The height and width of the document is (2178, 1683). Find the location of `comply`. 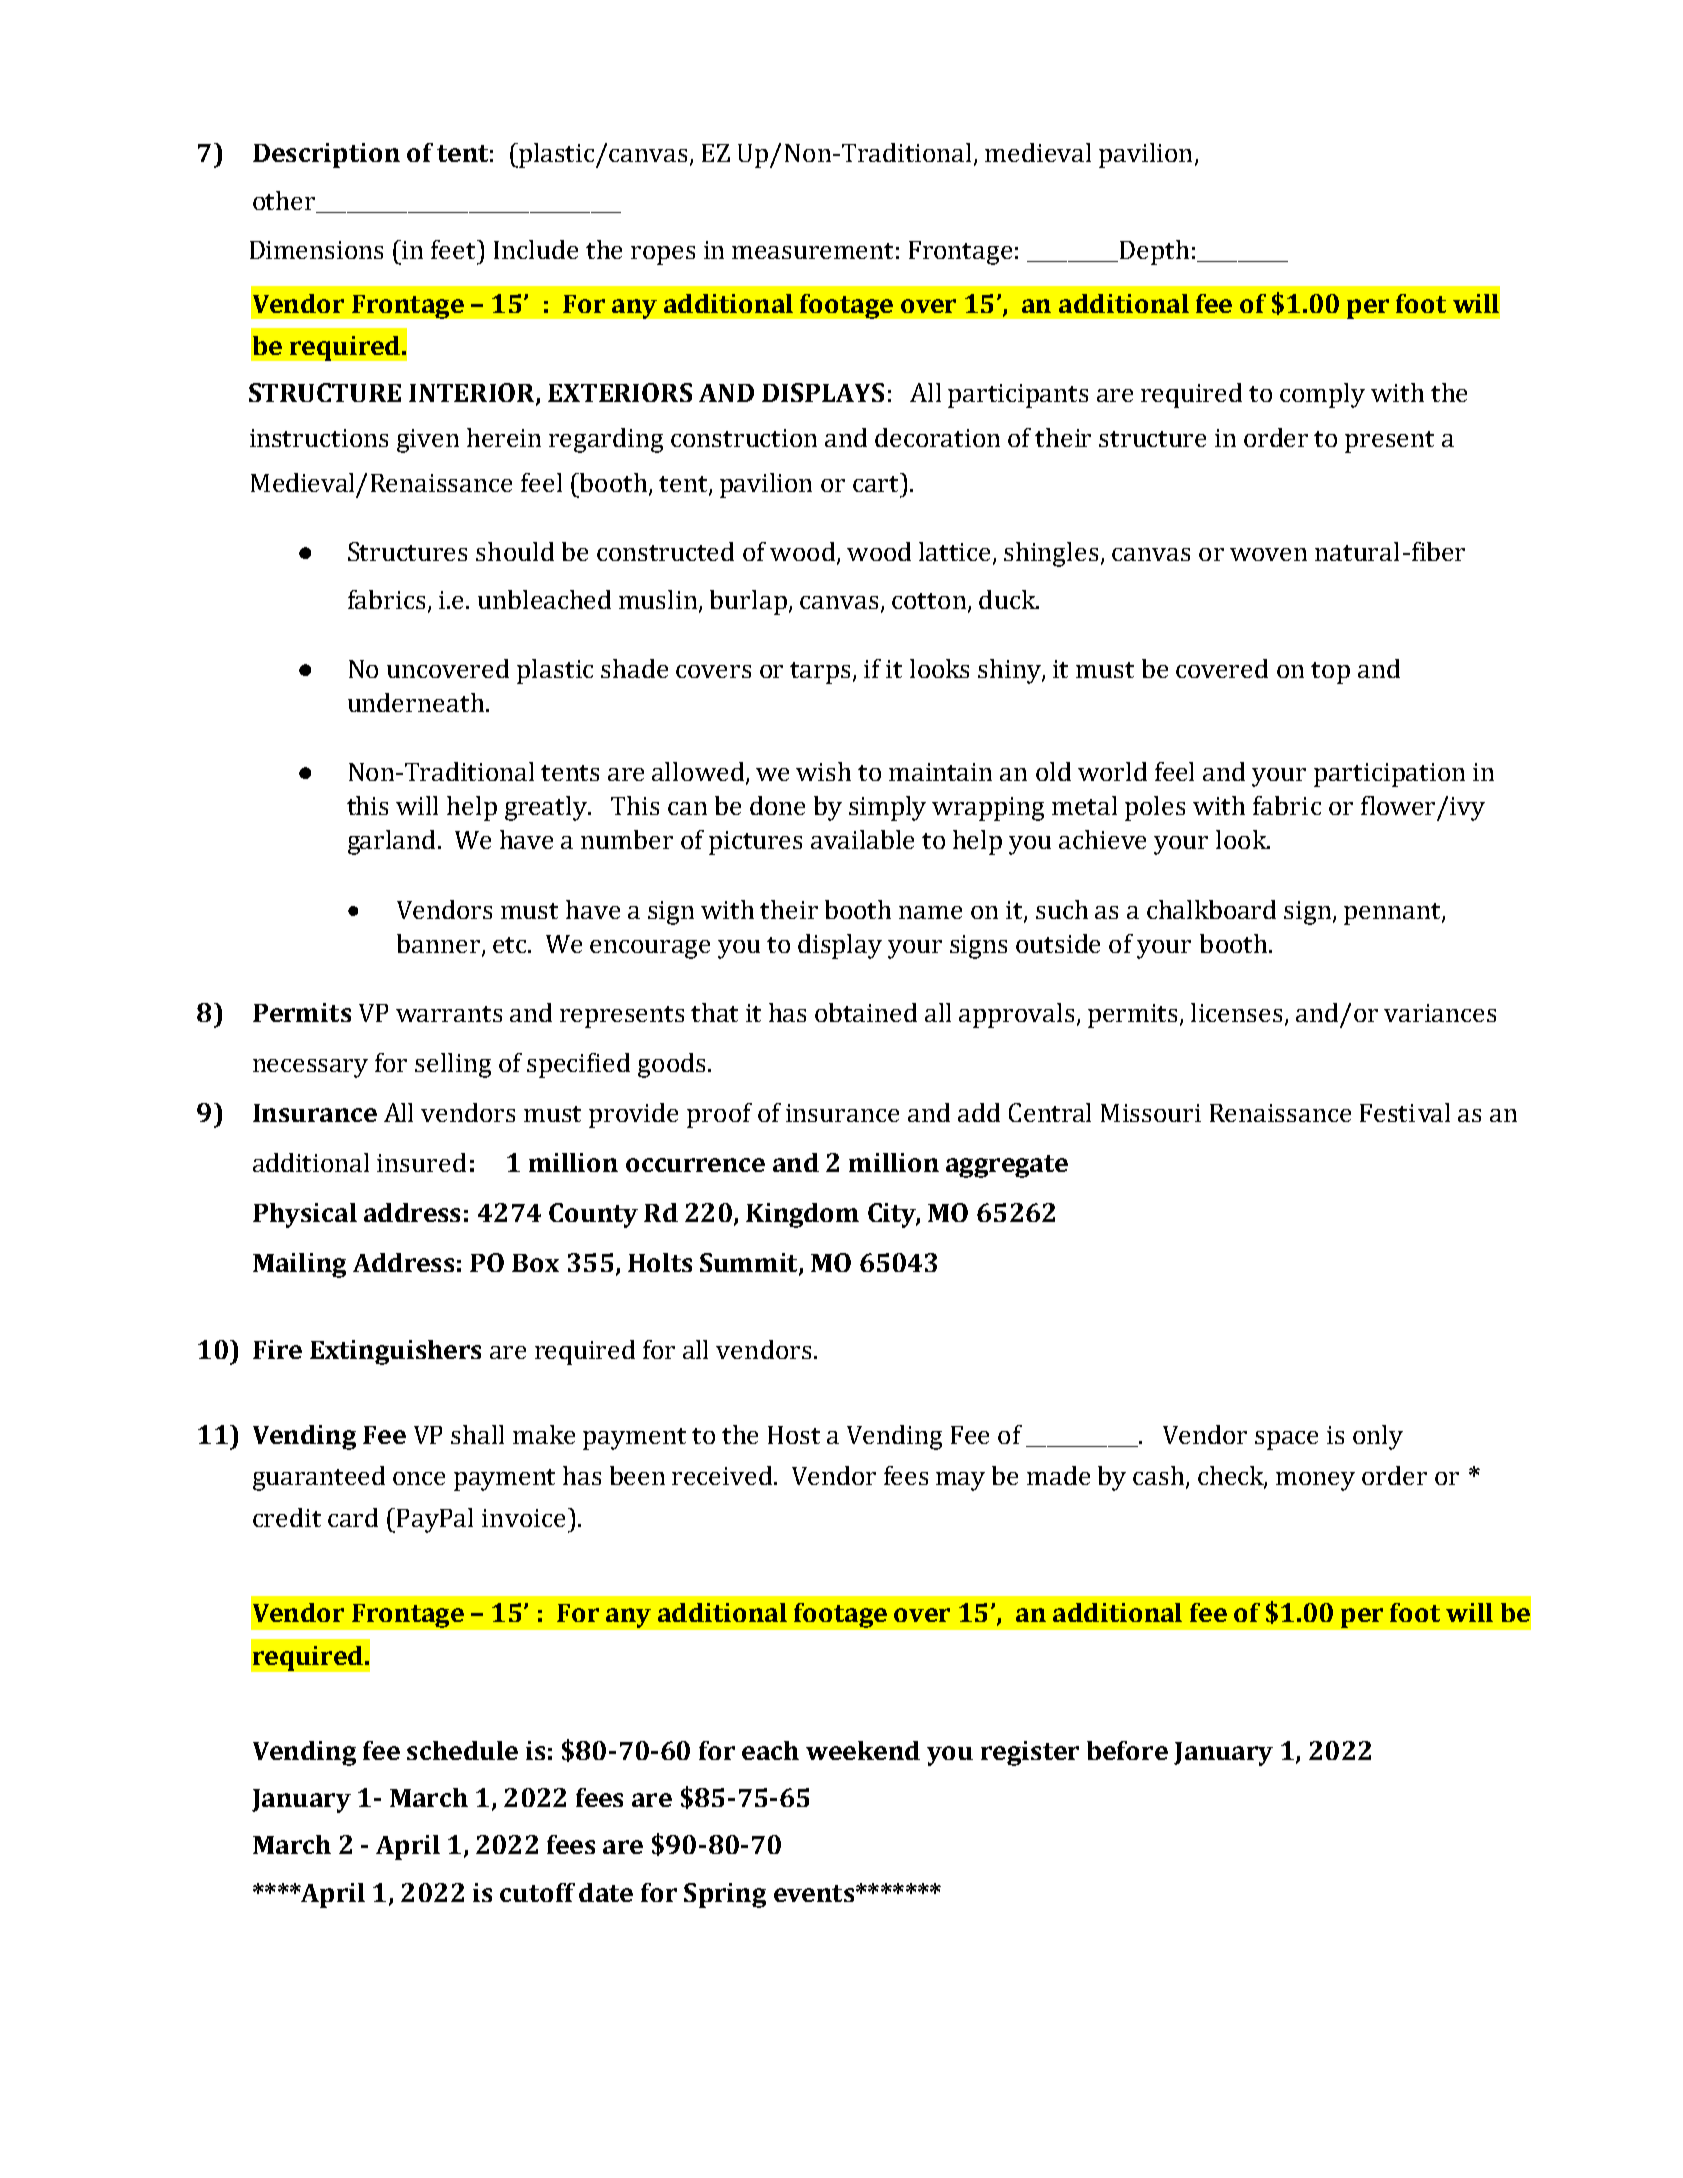

comply is located at coordinates (1322, 395).
